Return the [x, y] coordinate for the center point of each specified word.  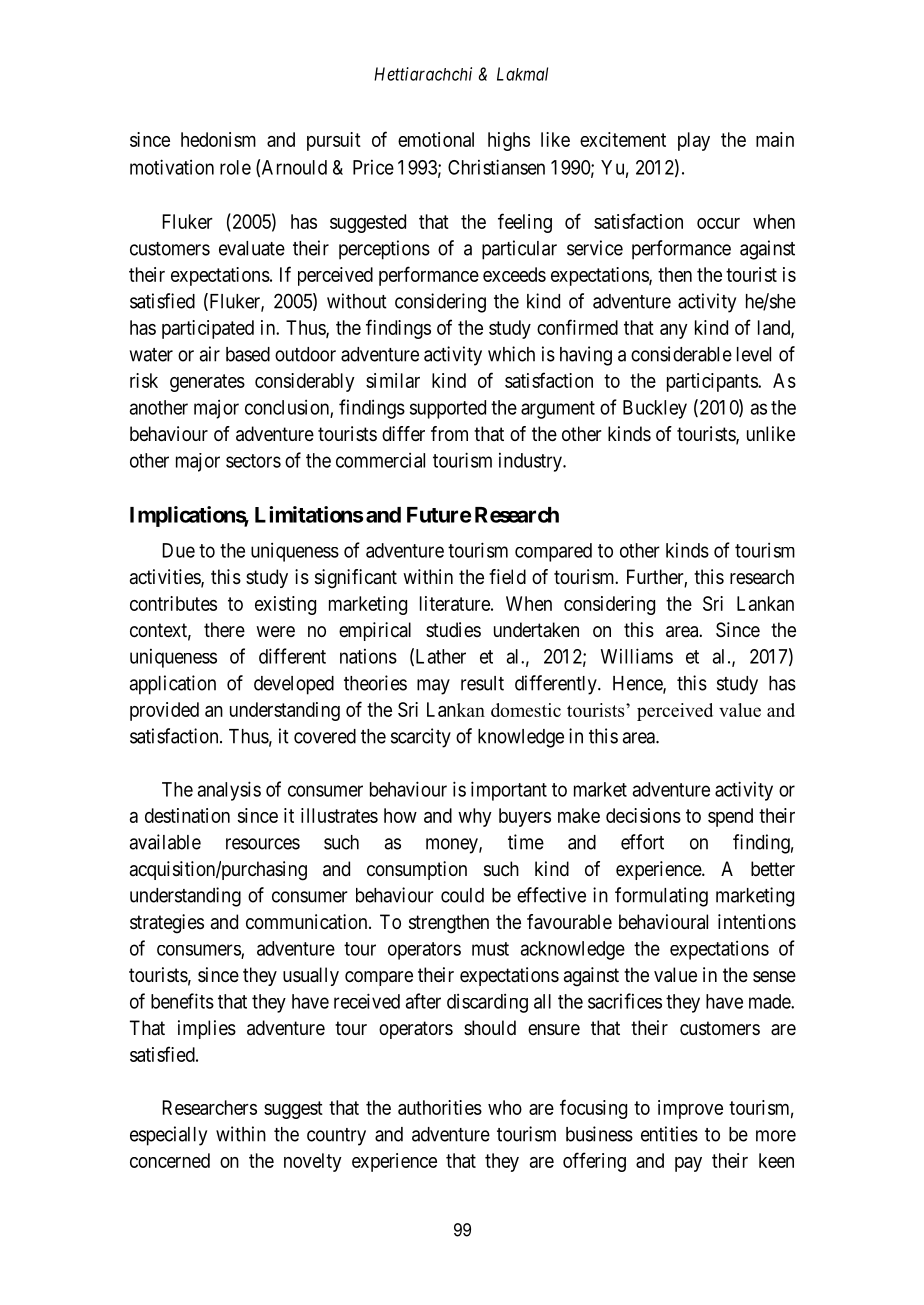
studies [453, 629]
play [694, 141]
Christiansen [496, 167]
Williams [637, 656]
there [224, 630]
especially [168, 1136]
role [235, 167]
